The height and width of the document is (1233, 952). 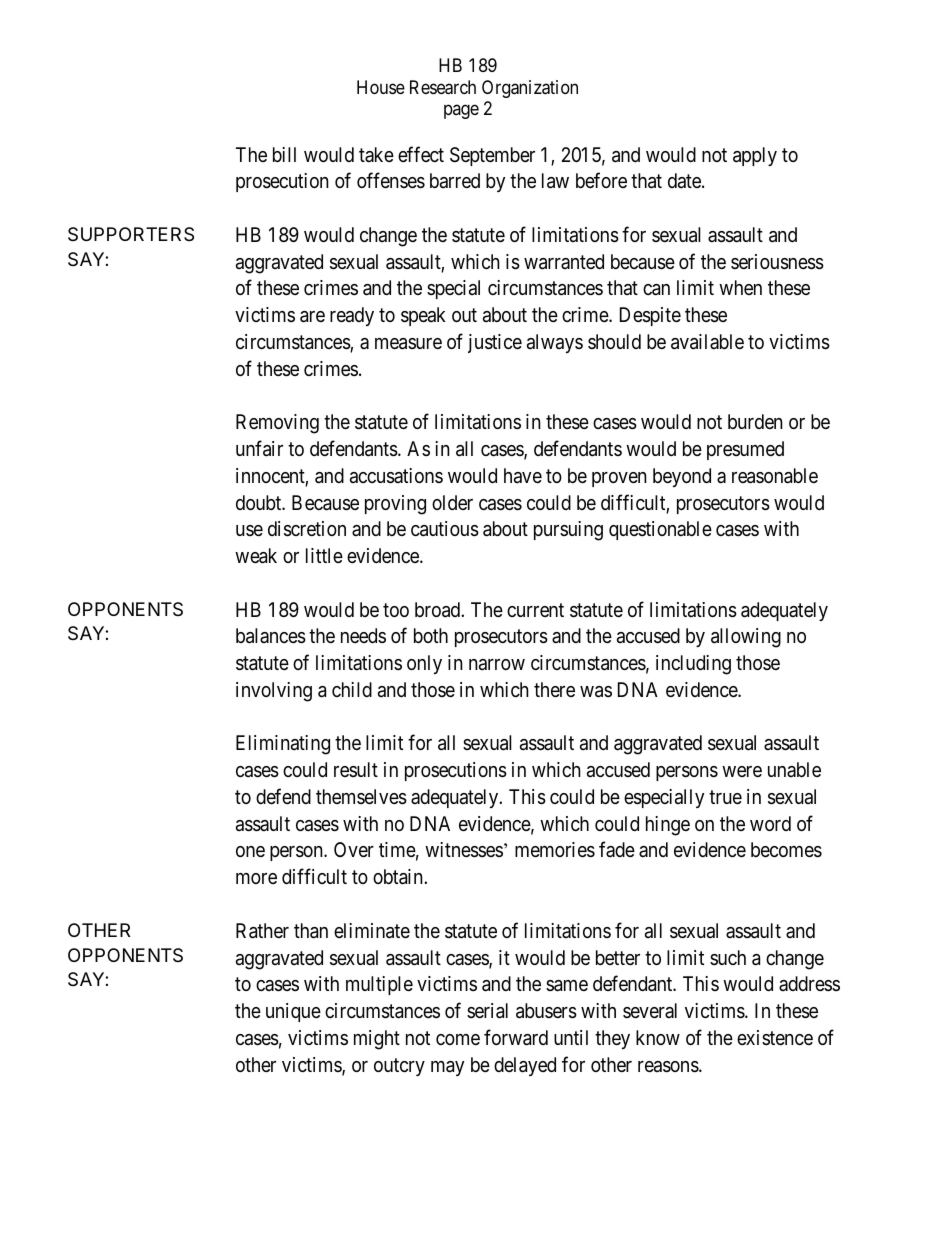 What do you see at coordinates (256, 878) in the document?
I see `more` at bounding box center [256, 878].
